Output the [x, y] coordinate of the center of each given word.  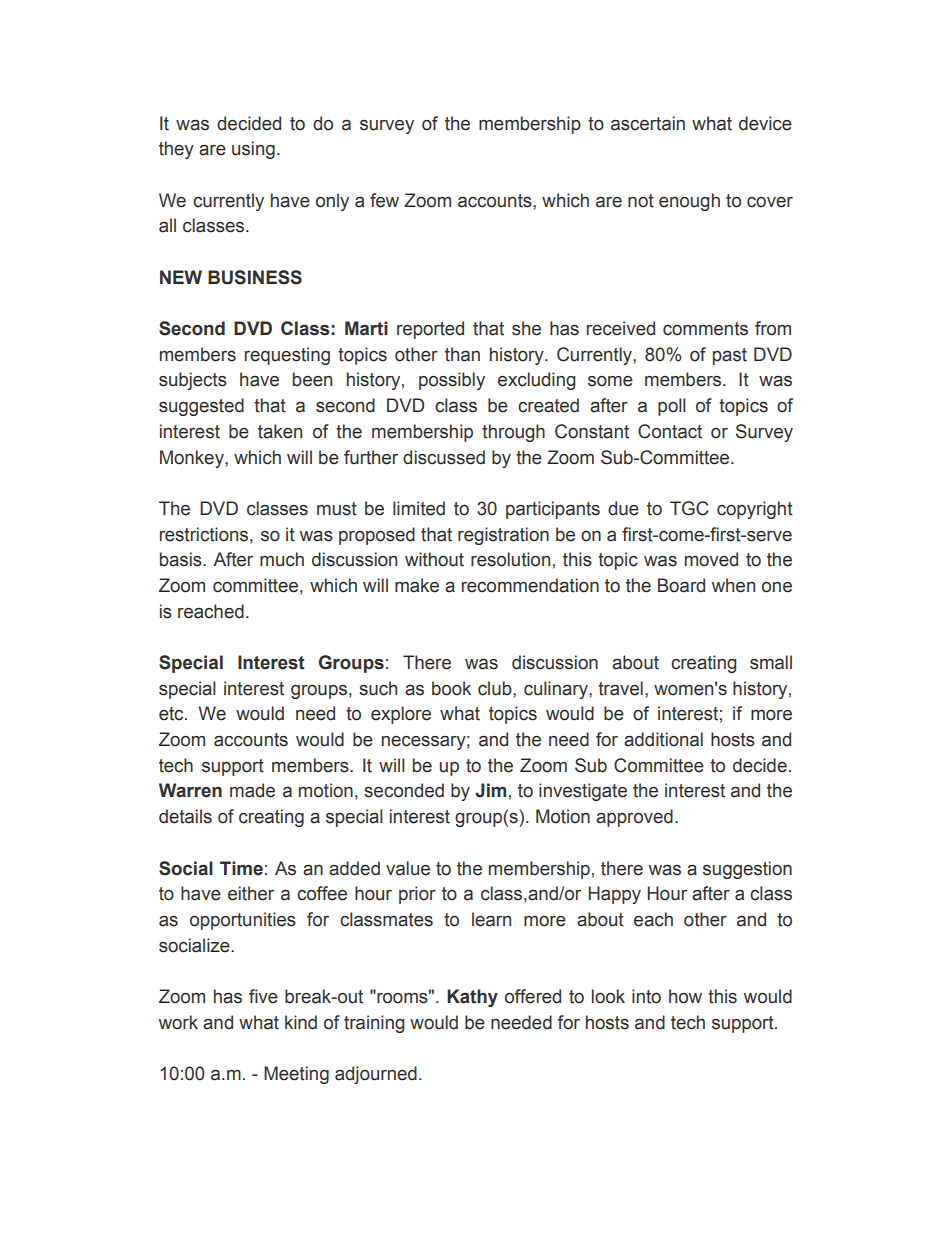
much [282, 559]
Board [681, 585]
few [384, 200]
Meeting [296, 1075]
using [253, 150]
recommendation [530, 585]
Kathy [472, 998]
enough [689, 202]
